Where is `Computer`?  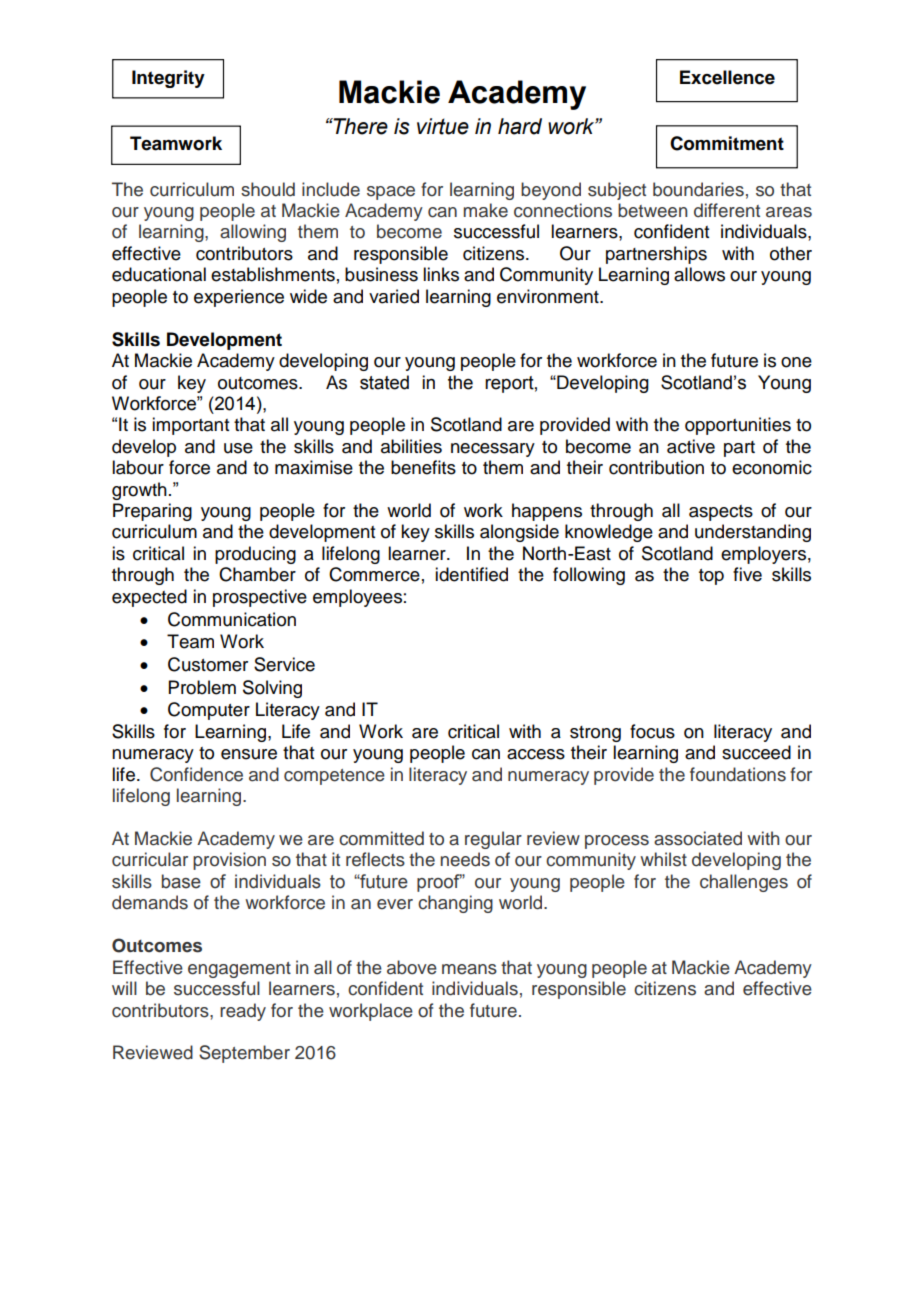
Computer is located at coordinates (209, 711).
